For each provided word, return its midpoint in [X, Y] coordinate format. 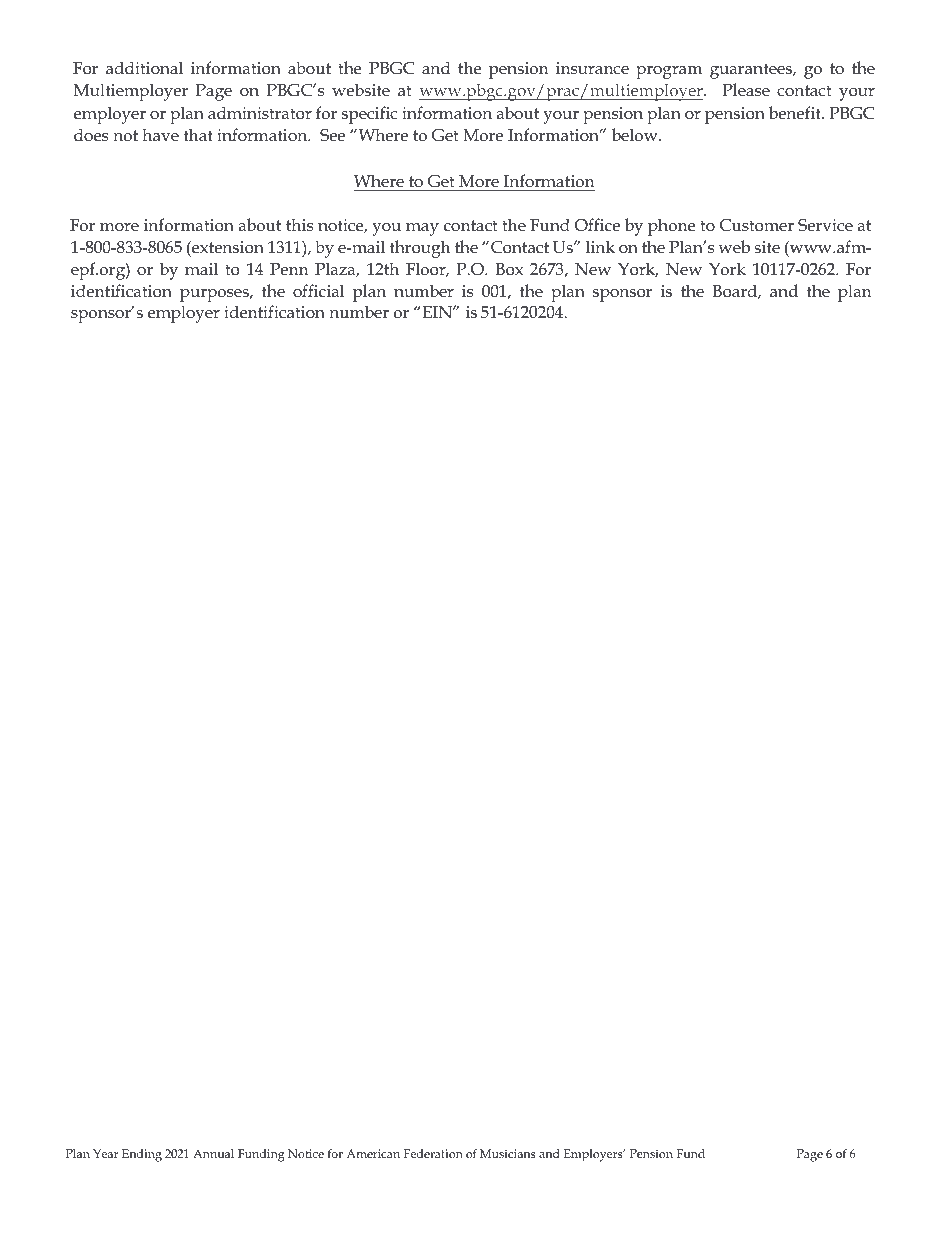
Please [746, 90]
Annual [213, 1153]
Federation [433, 1153]
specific [369, 115]
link [600, 246]
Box [509, 269]
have [160, 134]
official [318, 291]
